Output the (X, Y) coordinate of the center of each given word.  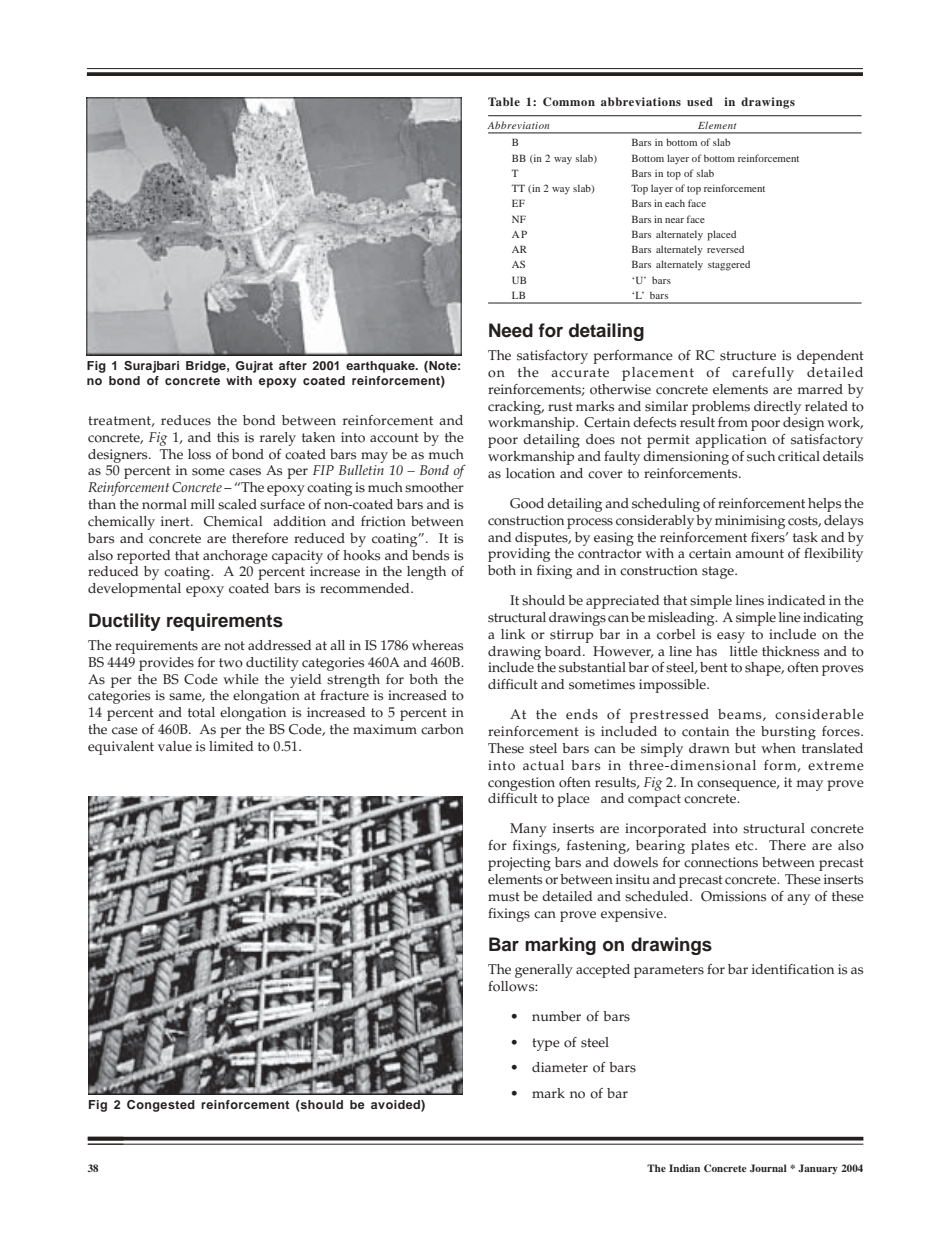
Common (569, 102)
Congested (161, 1106)
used (700, 101)
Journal (768, 1168)
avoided (396, 1105)
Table (504, 101)
